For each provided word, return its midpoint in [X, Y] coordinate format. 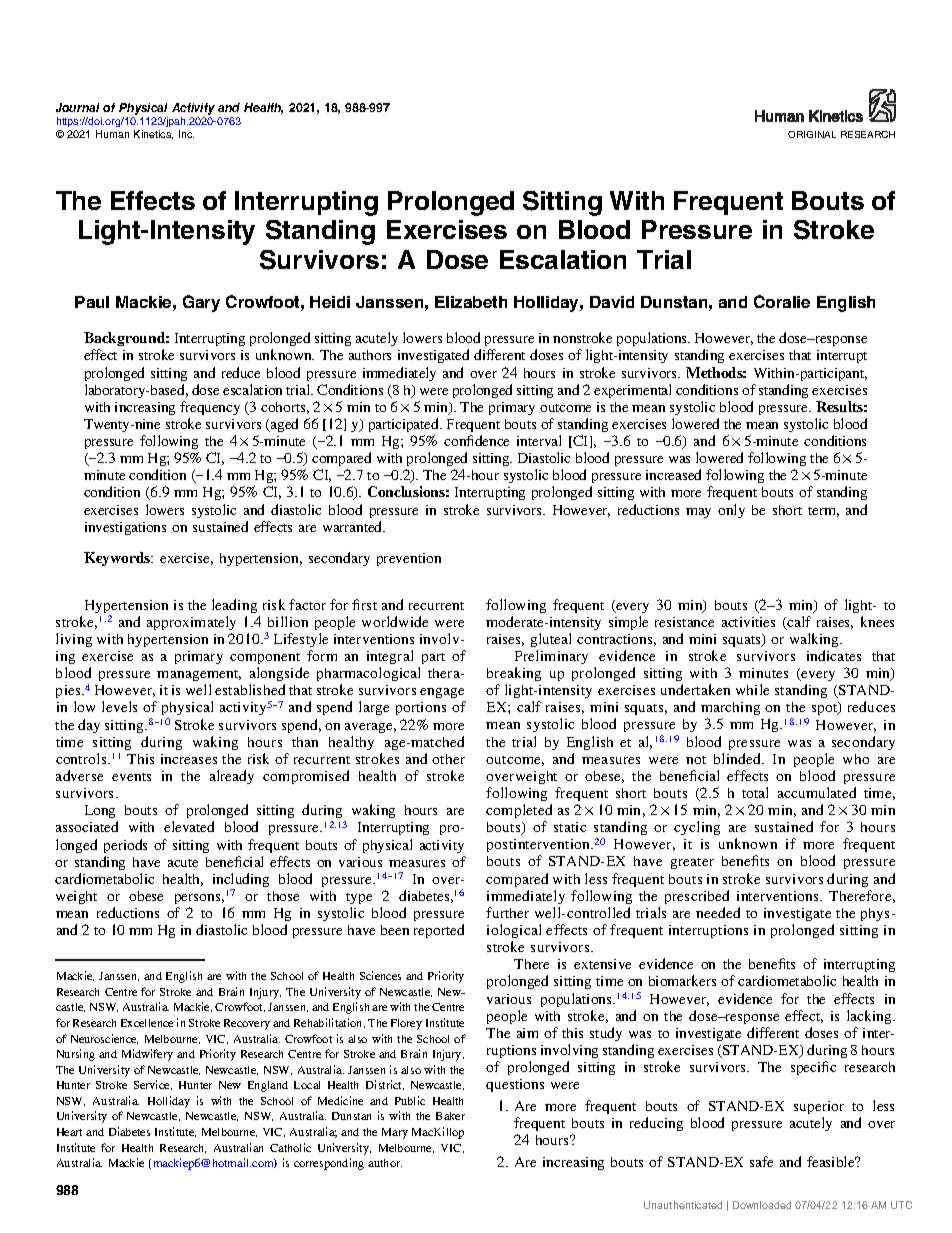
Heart [69, 1132]
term [823, 512]
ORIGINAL [812, 134]
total [755, 792]
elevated [189, 826]
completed [519, 811]
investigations [125, 528]
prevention [409, 559]
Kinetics [153, 134]
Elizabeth [471, 302]
